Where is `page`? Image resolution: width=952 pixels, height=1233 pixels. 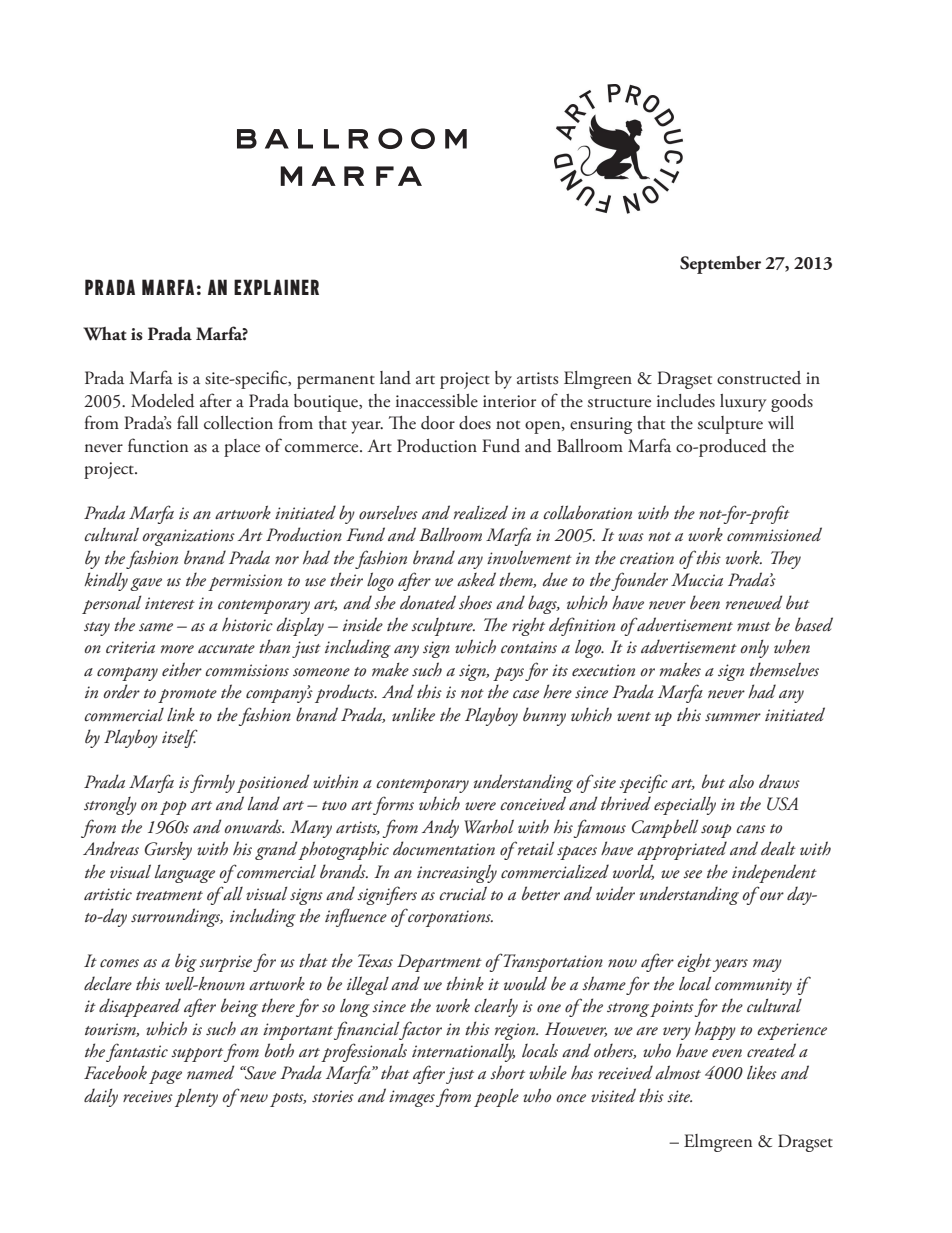 page is located at coordinates (165, 1077).
